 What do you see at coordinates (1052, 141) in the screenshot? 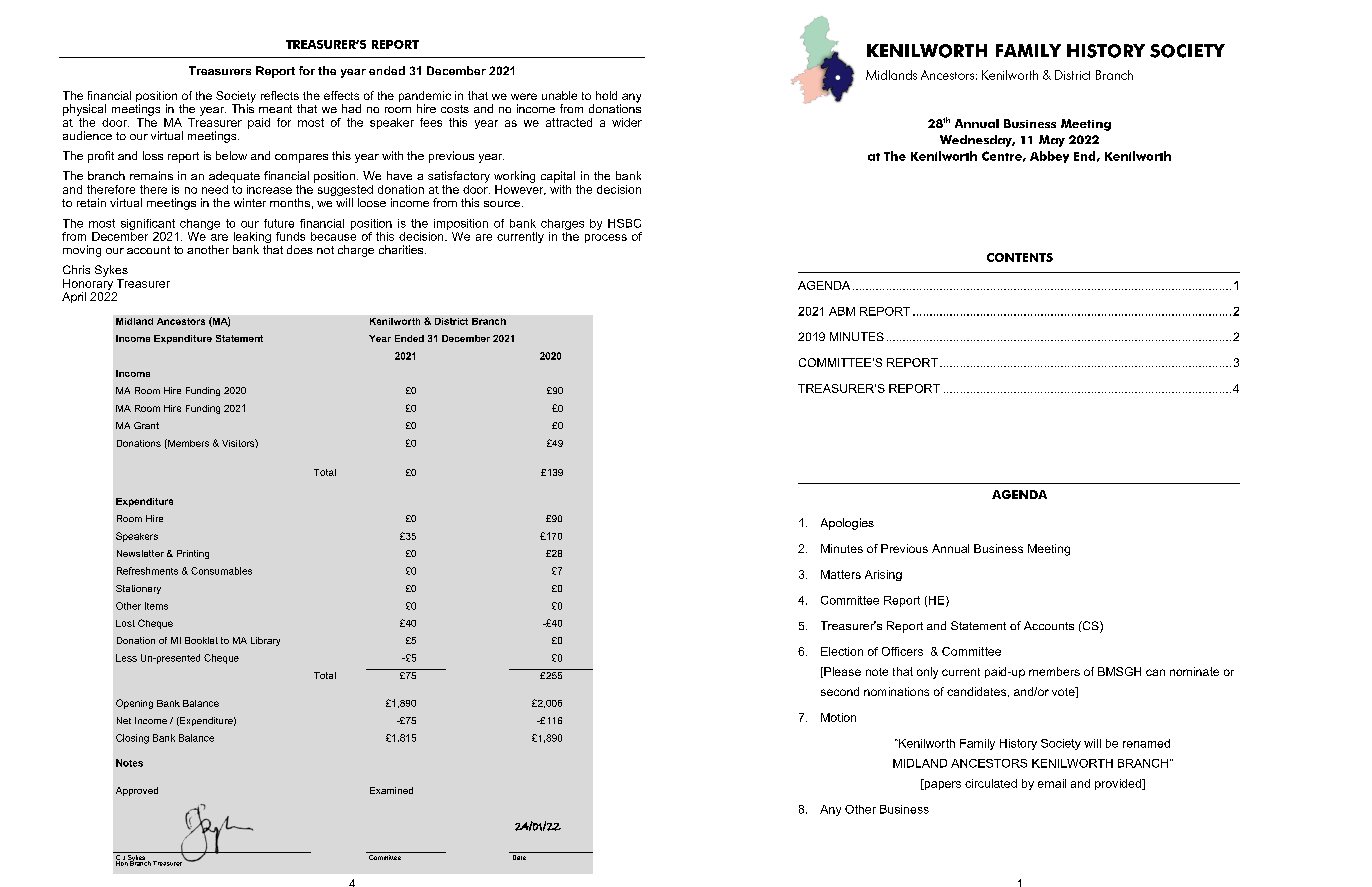
I see `May` at bounding box center [1052, 141].
